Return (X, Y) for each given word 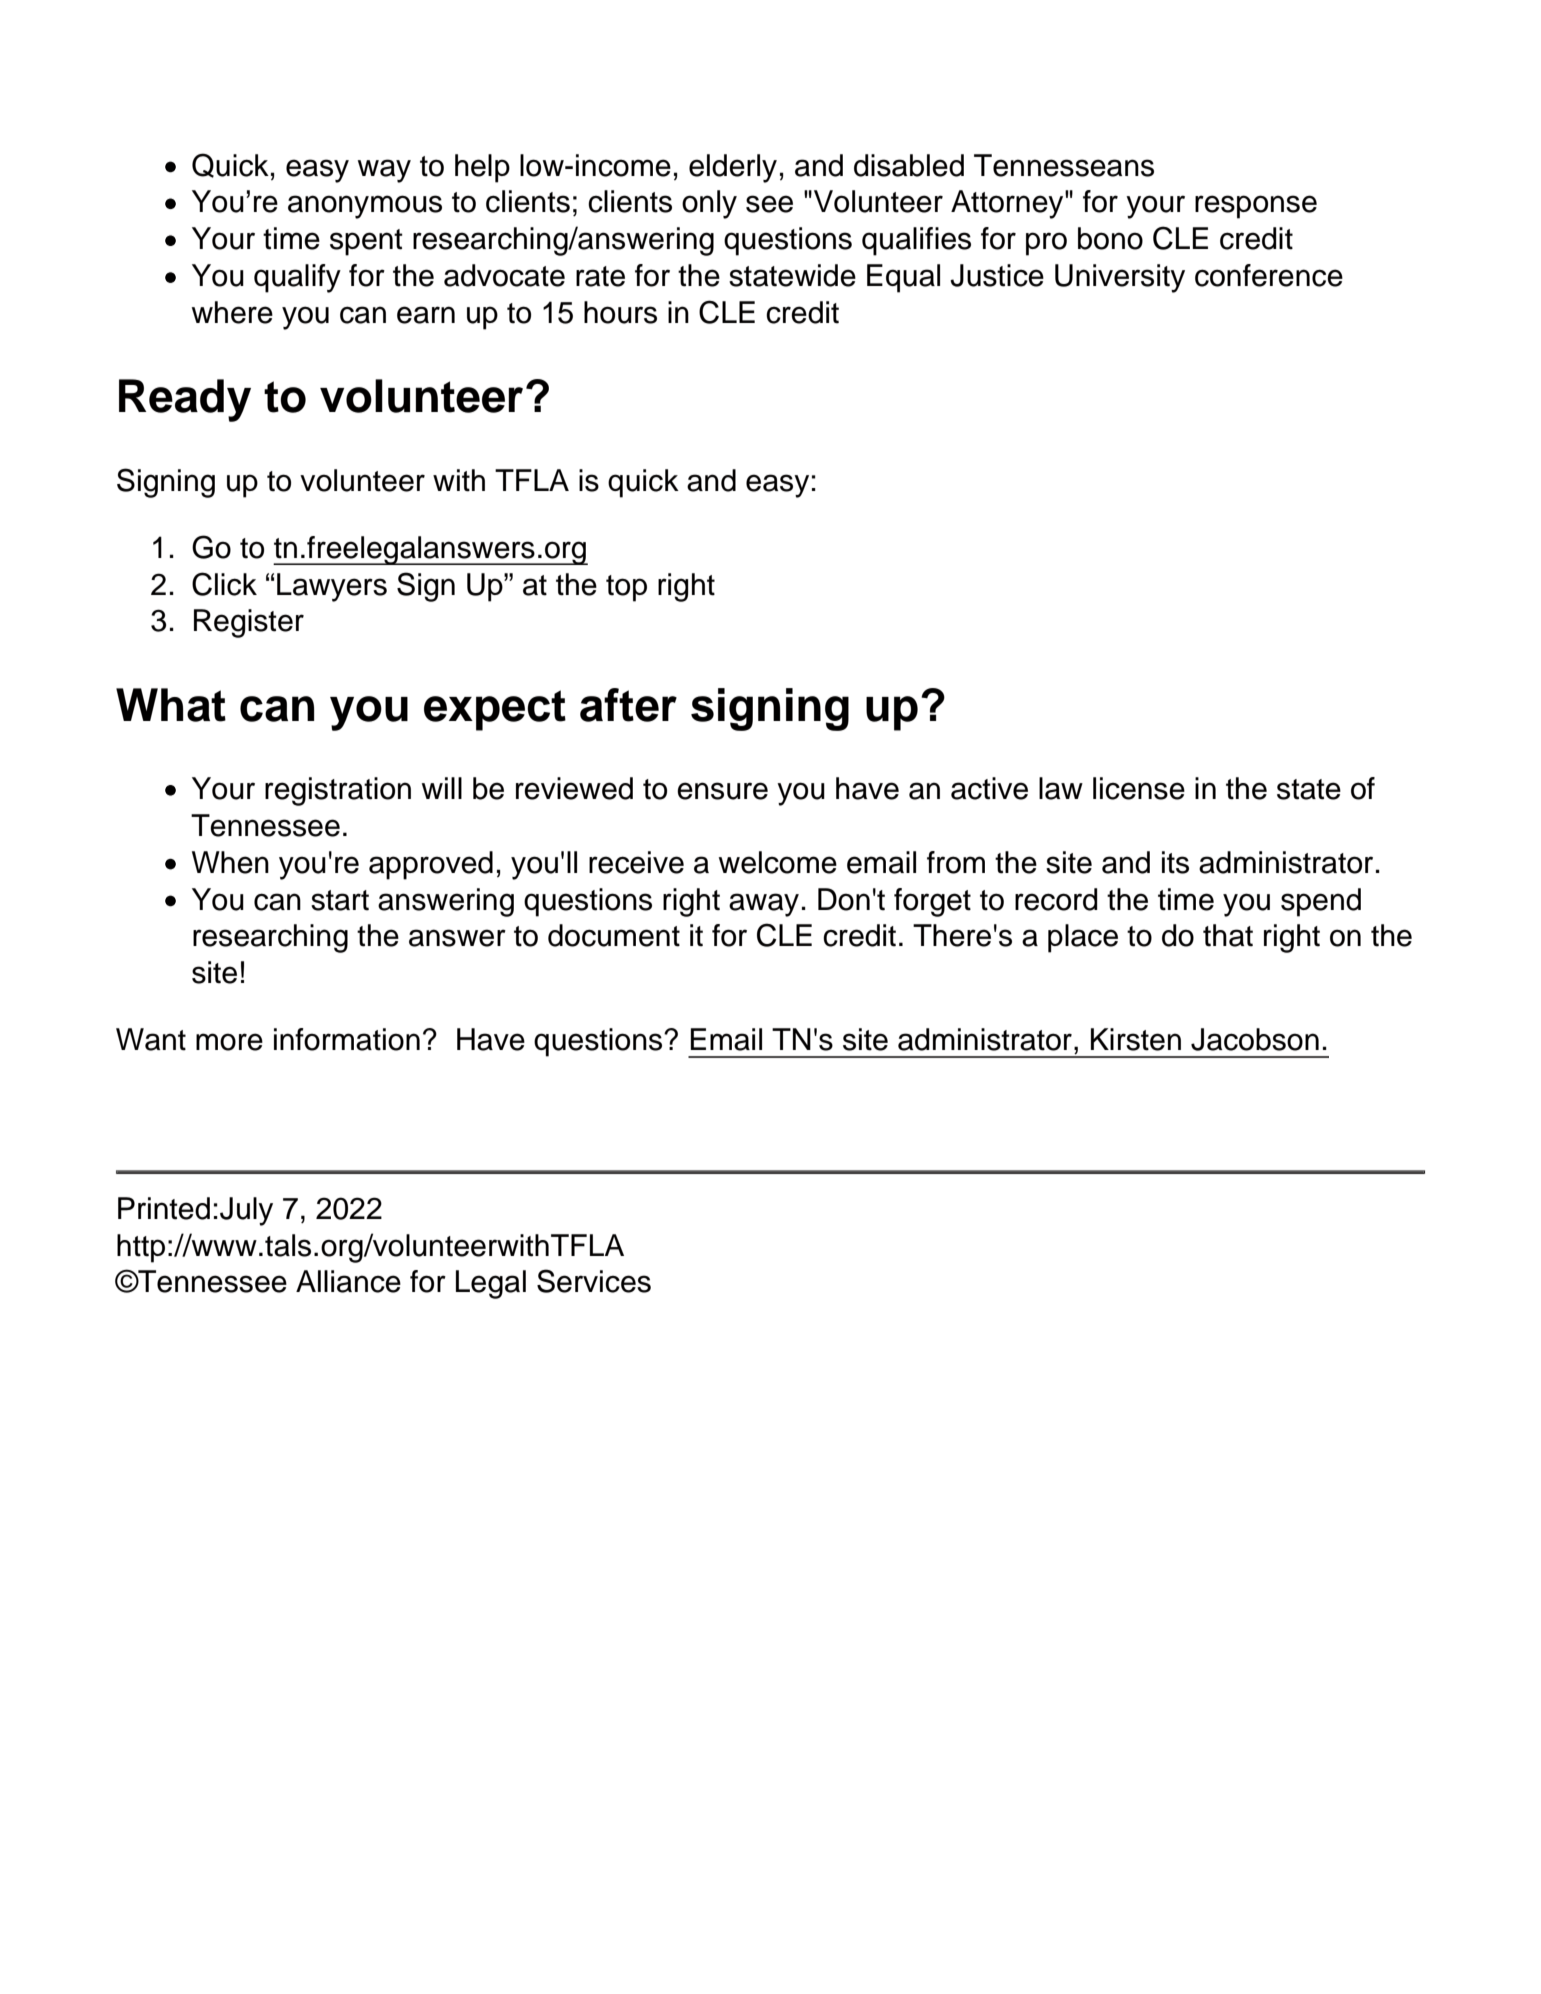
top (626, 588)
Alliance (348, 1281)
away (764, 905)
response (1256, 207)
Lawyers (332, 587)
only (709, 204)
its (1175, 862)
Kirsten (1136, 1039)
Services (594, 1281)
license (1139, 788)
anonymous (365, 207)
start (340, 900)
